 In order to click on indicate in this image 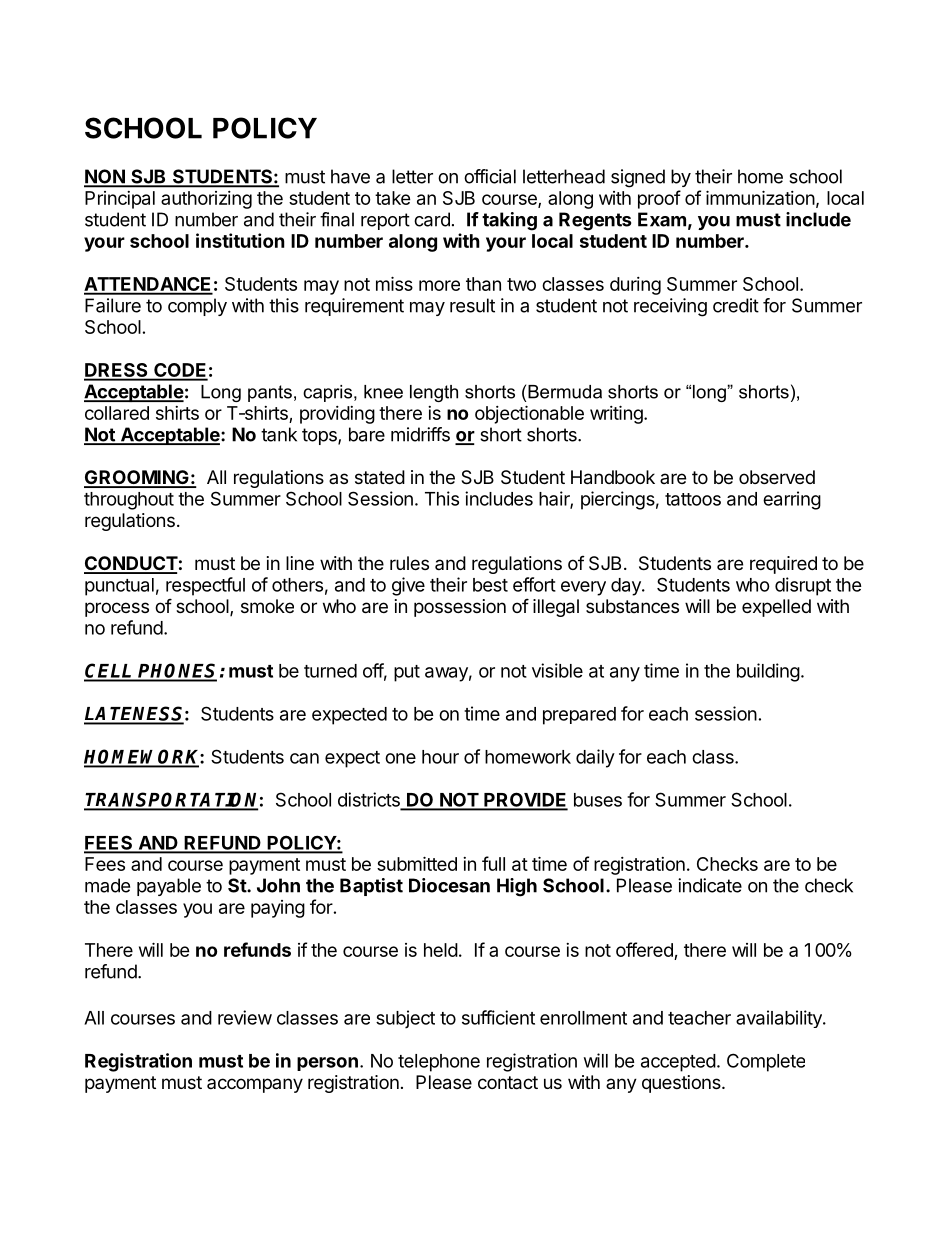, I will do `click(710, 885)`.
